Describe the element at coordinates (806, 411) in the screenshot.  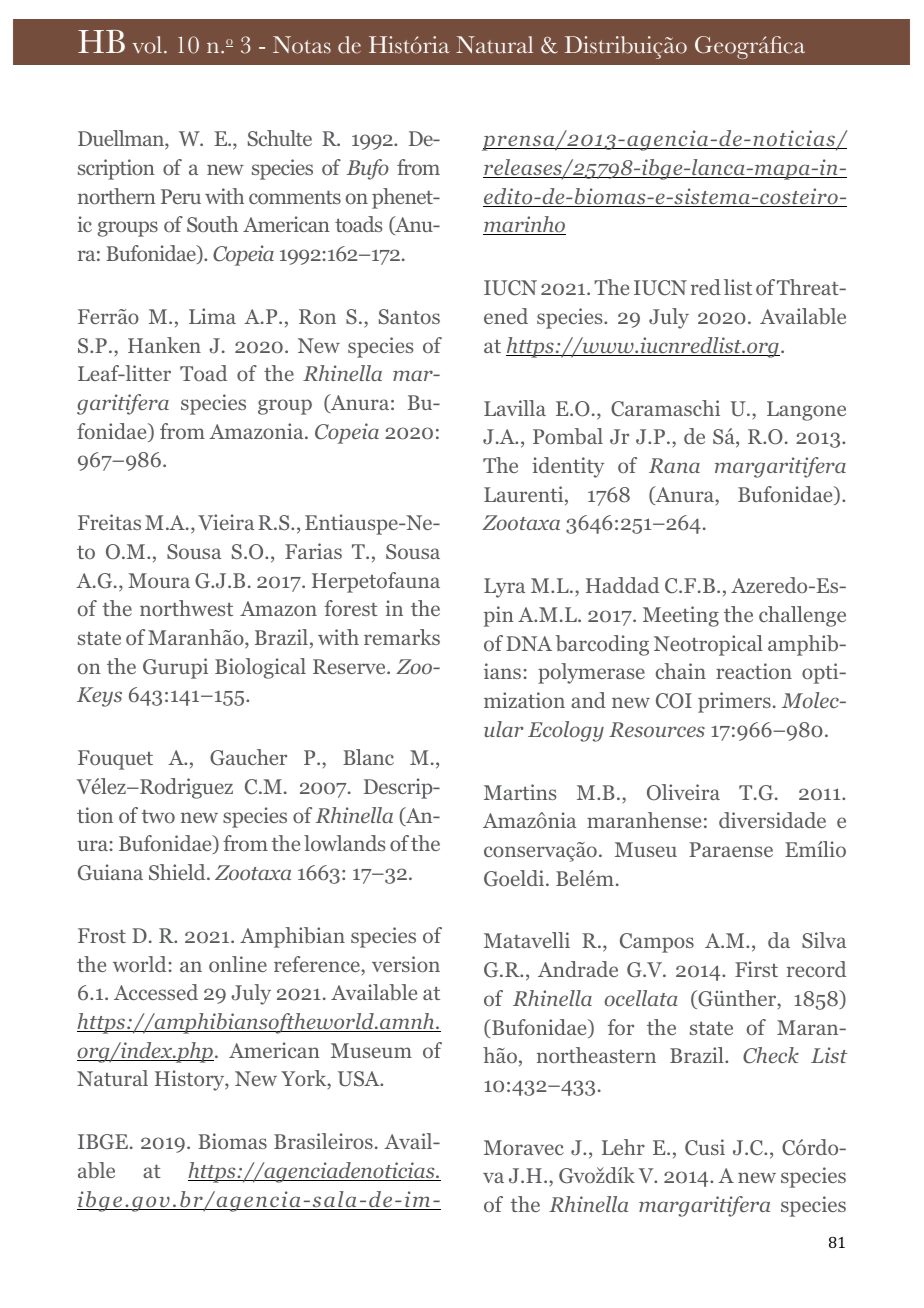
I see `Langone` at that location.
